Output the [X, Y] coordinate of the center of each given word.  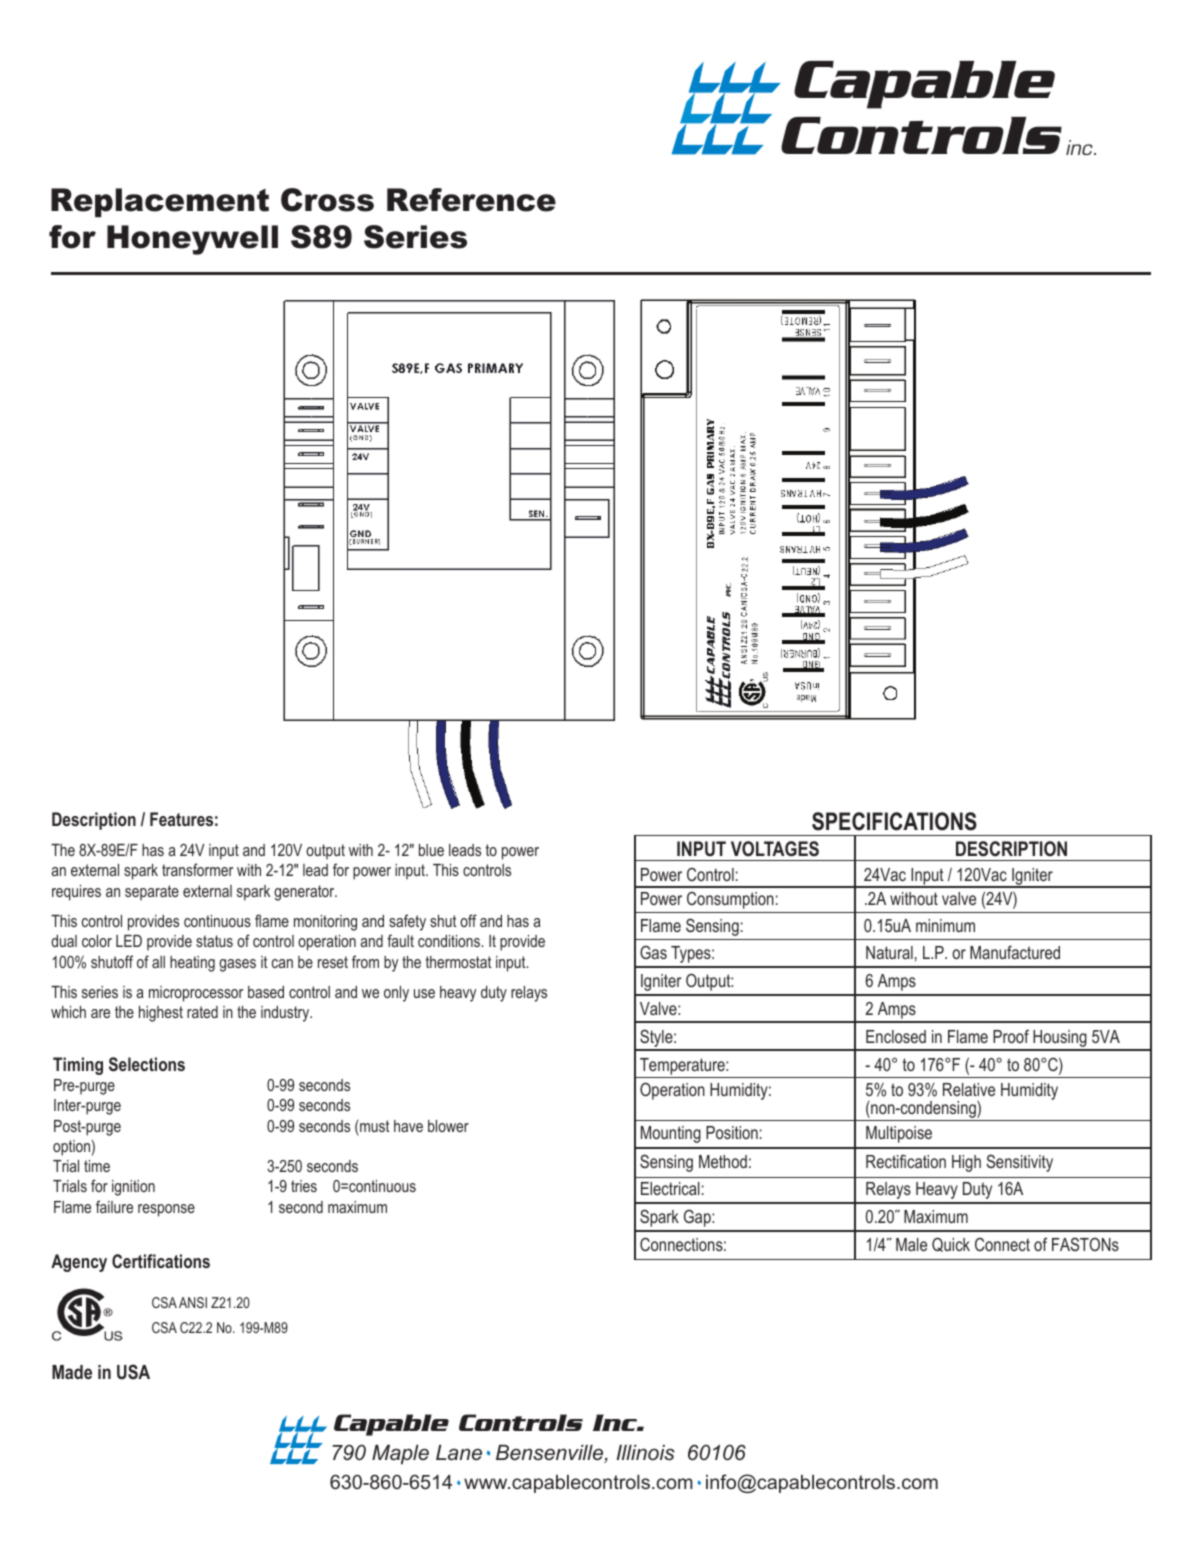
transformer [197, 869]
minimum [945, 925]
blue [431, 850]
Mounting [671, 1134]
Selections [147, 1064]
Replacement [160, 202]
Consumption [730, 900]
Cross [327, 200]
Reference [471, 200]
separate [152, 893]
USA [133, 1372]
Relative [969, 1089]
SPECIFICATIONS [894, 821]
